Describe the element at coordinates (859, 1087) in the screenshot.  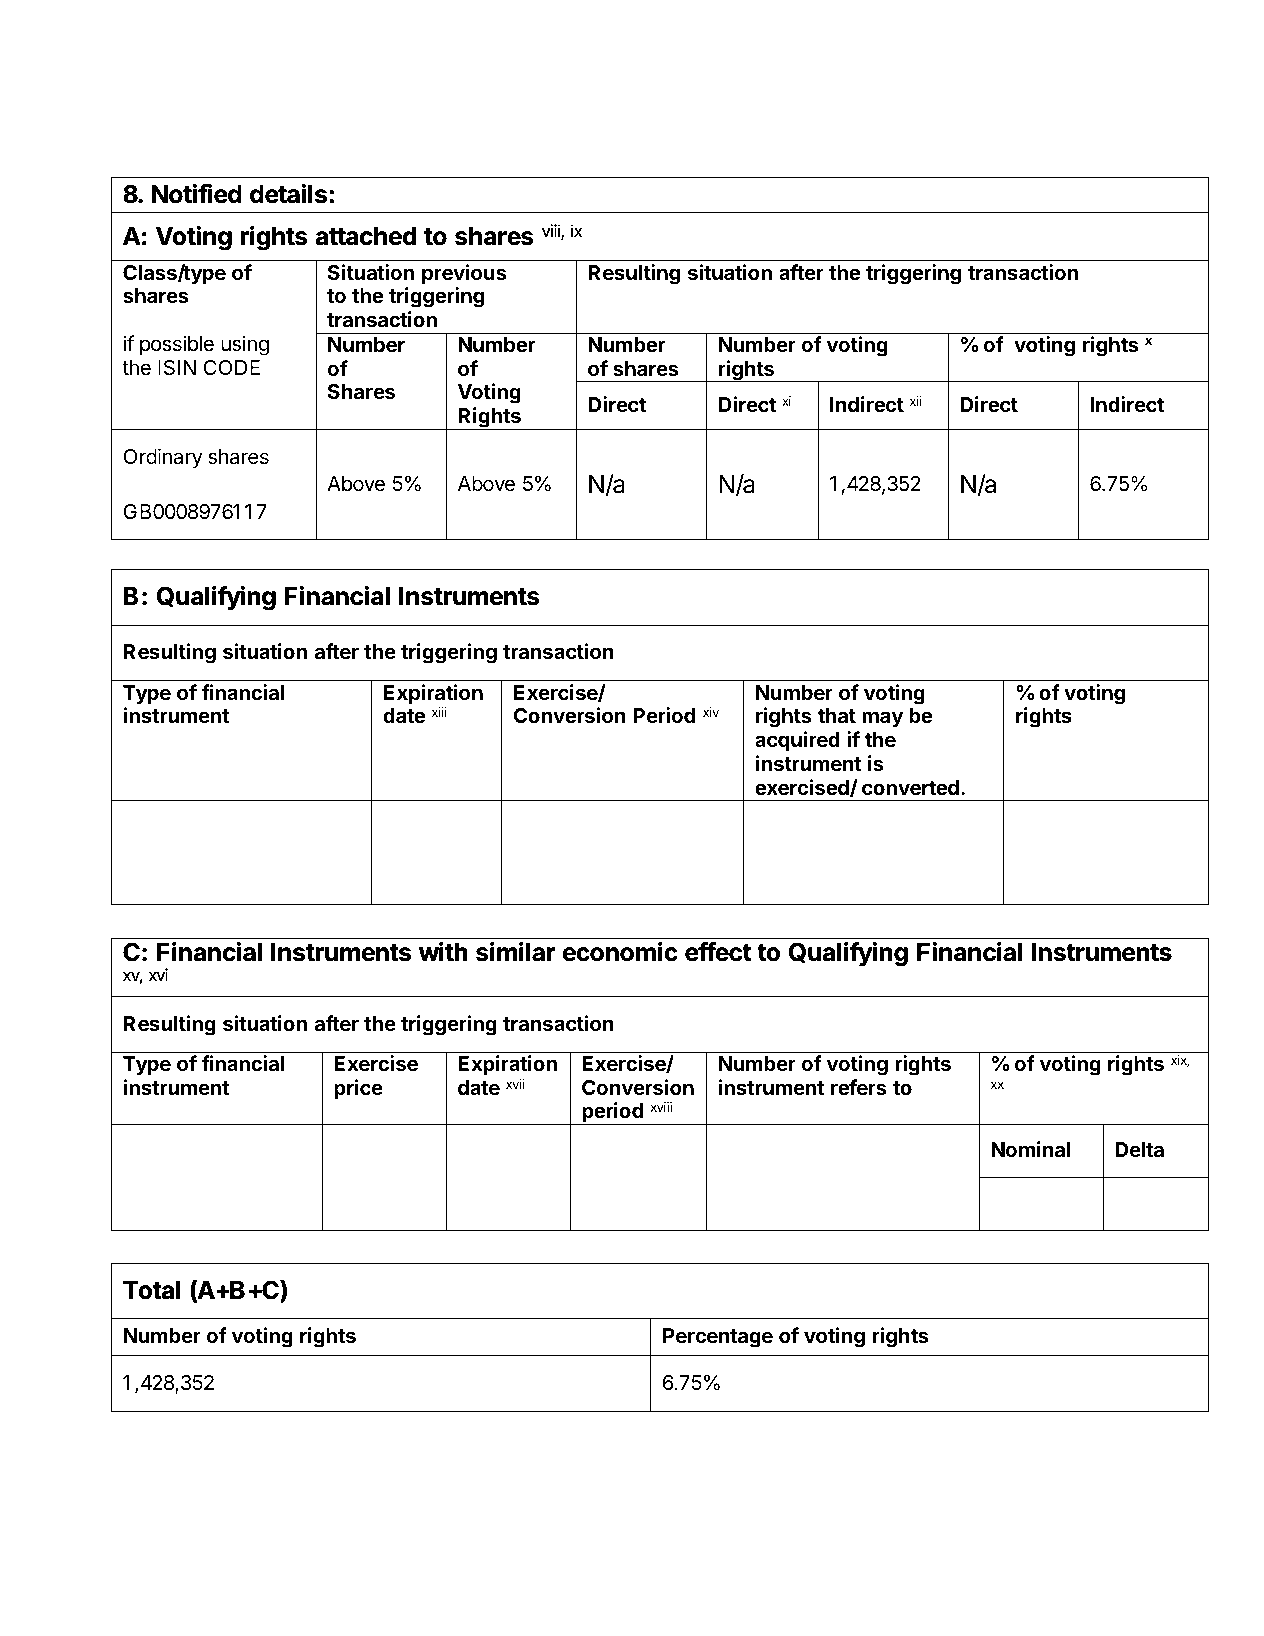
I see `refers` at that location.
